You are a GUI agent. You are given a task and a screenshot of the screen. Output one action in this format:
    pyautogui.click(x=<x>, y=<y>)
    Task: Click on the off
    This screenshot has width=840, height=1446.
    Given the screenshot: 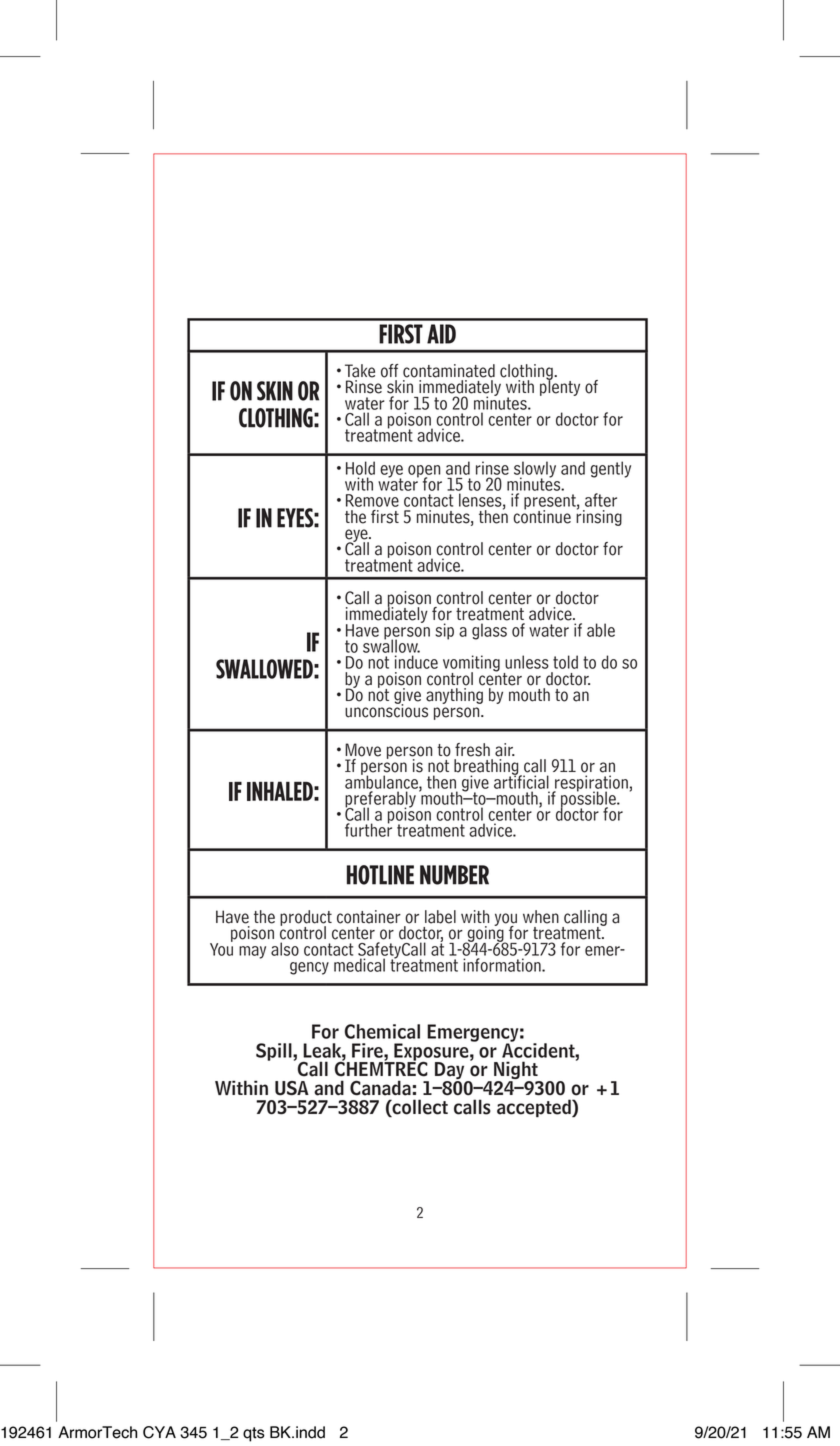 What is the action you would take?
    pyautogui.click(x=390, y=371)
